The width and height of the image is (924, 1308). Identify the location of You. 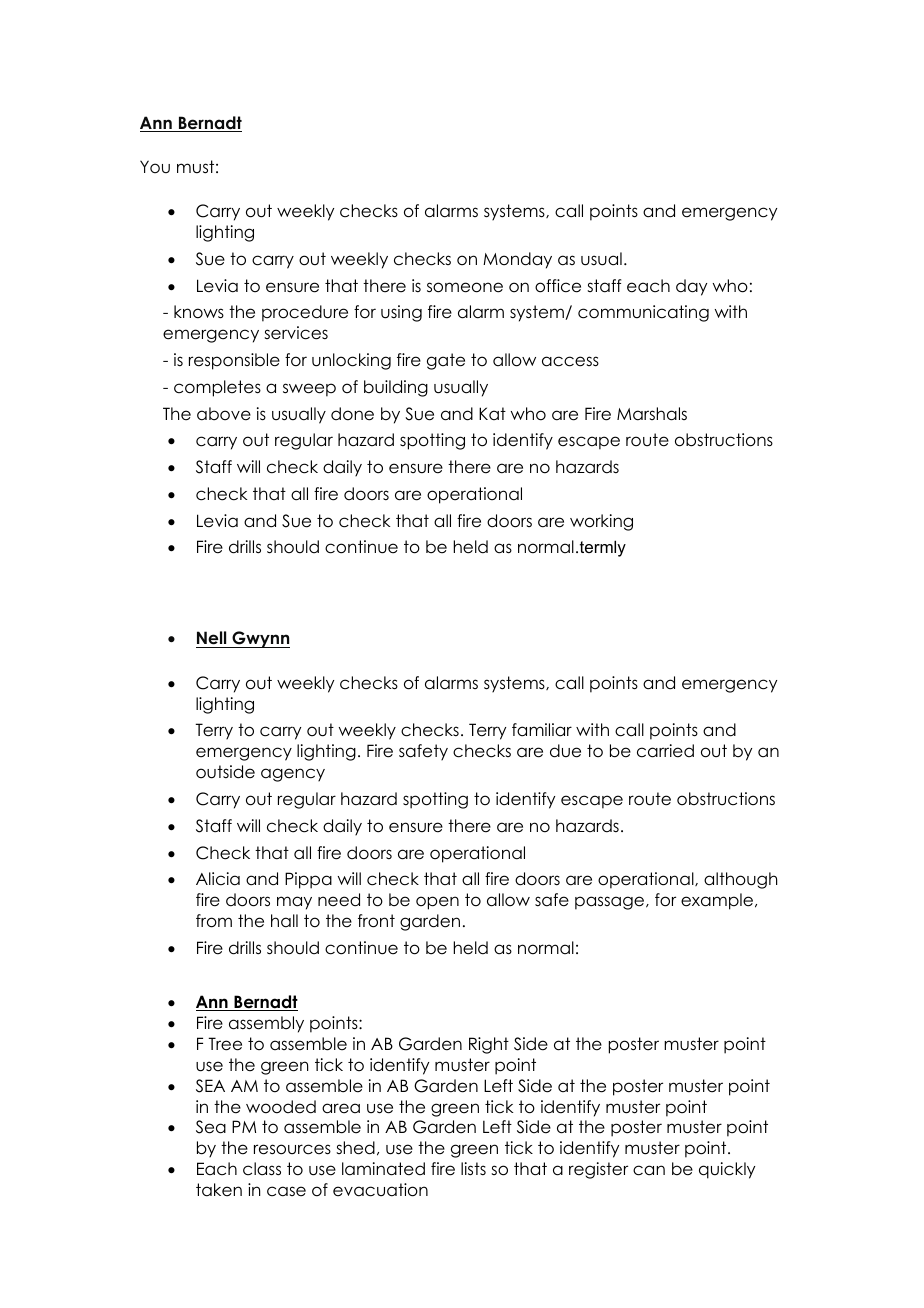
(155, 166).
